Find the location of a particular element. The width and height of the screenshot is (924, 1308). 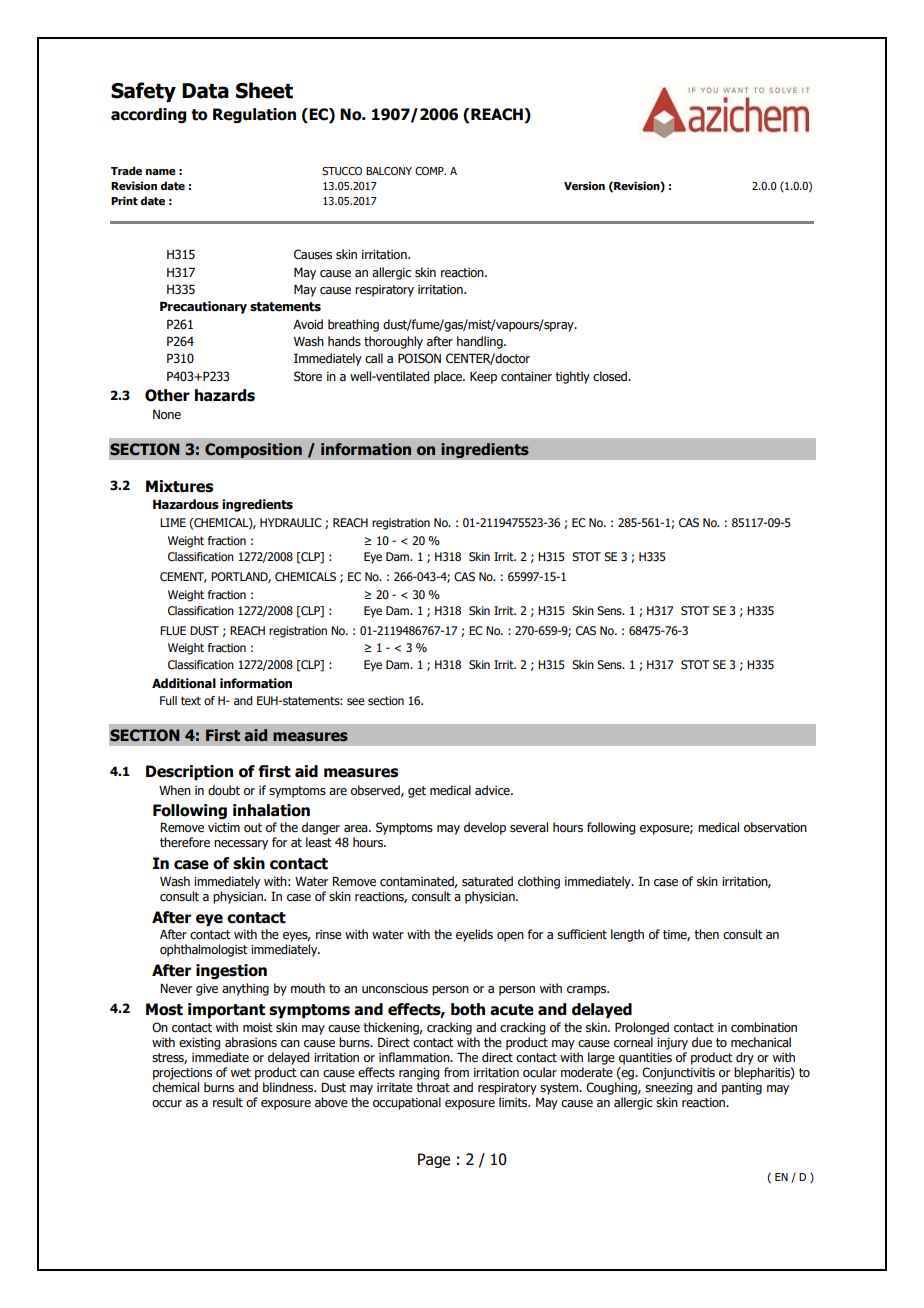

doubt is located at coordinates (224, 790).
